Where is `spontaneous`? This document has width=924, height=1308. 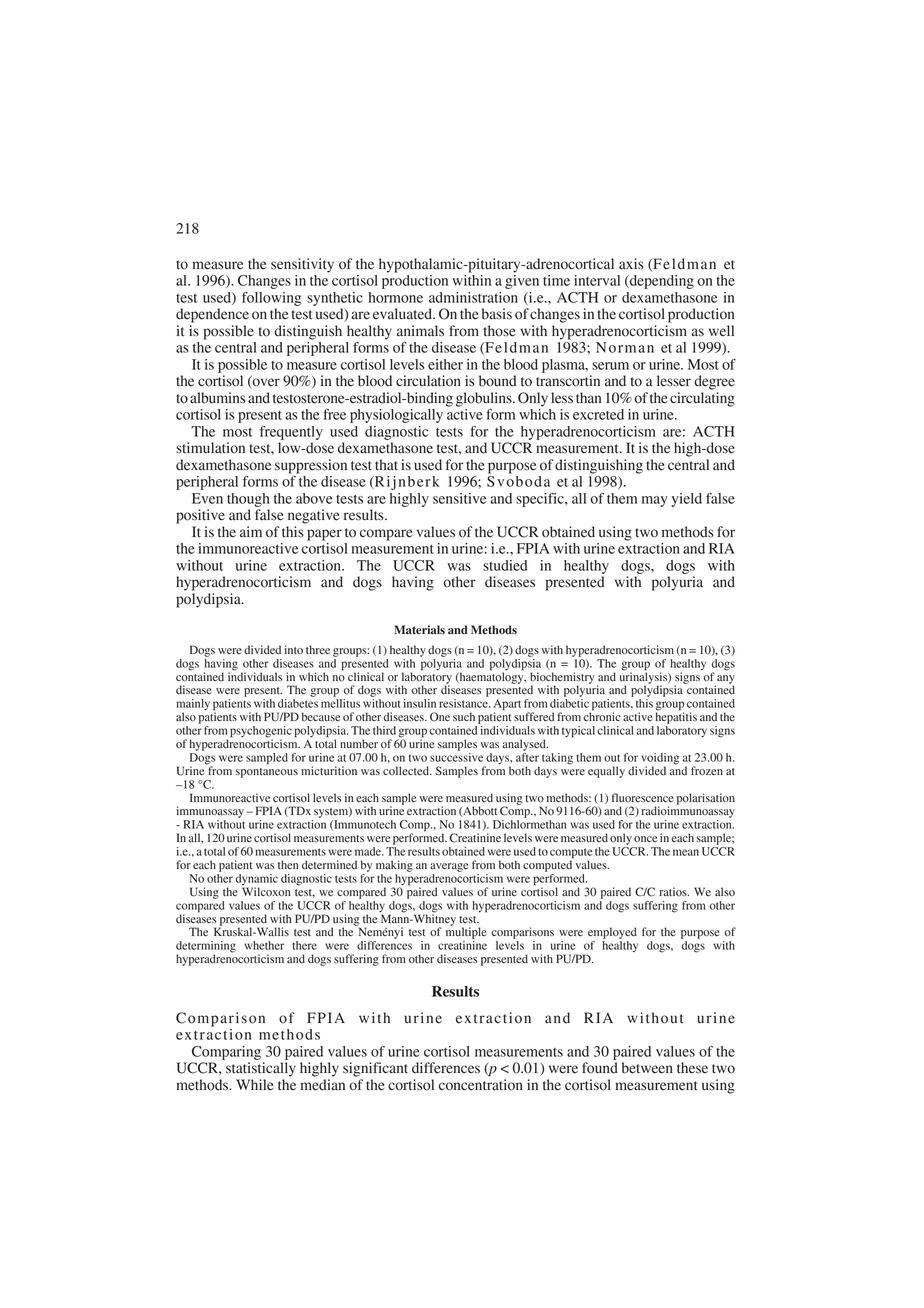
spontaneous is located at coordinates (267, 773).
